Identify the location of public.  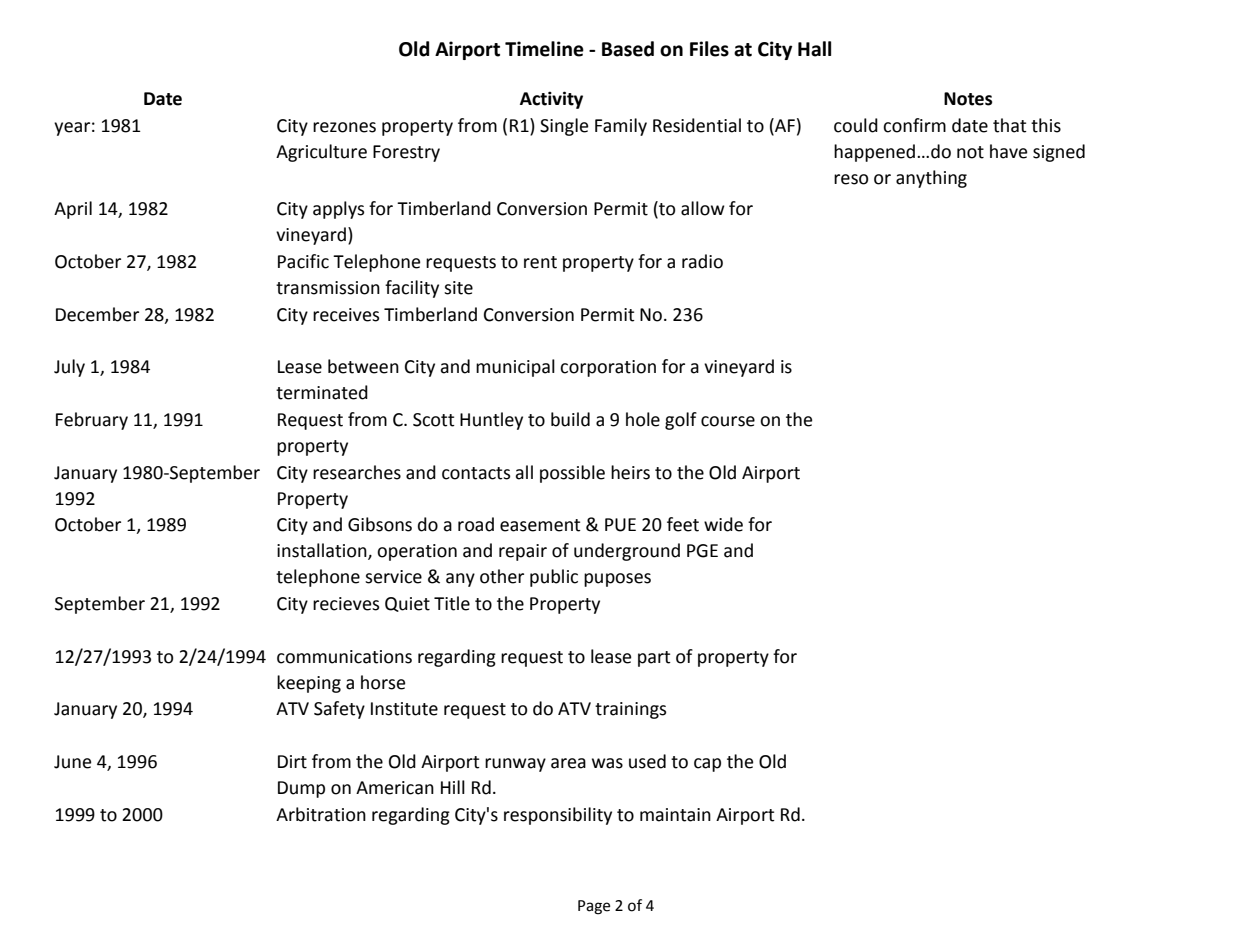
(554, 578).
